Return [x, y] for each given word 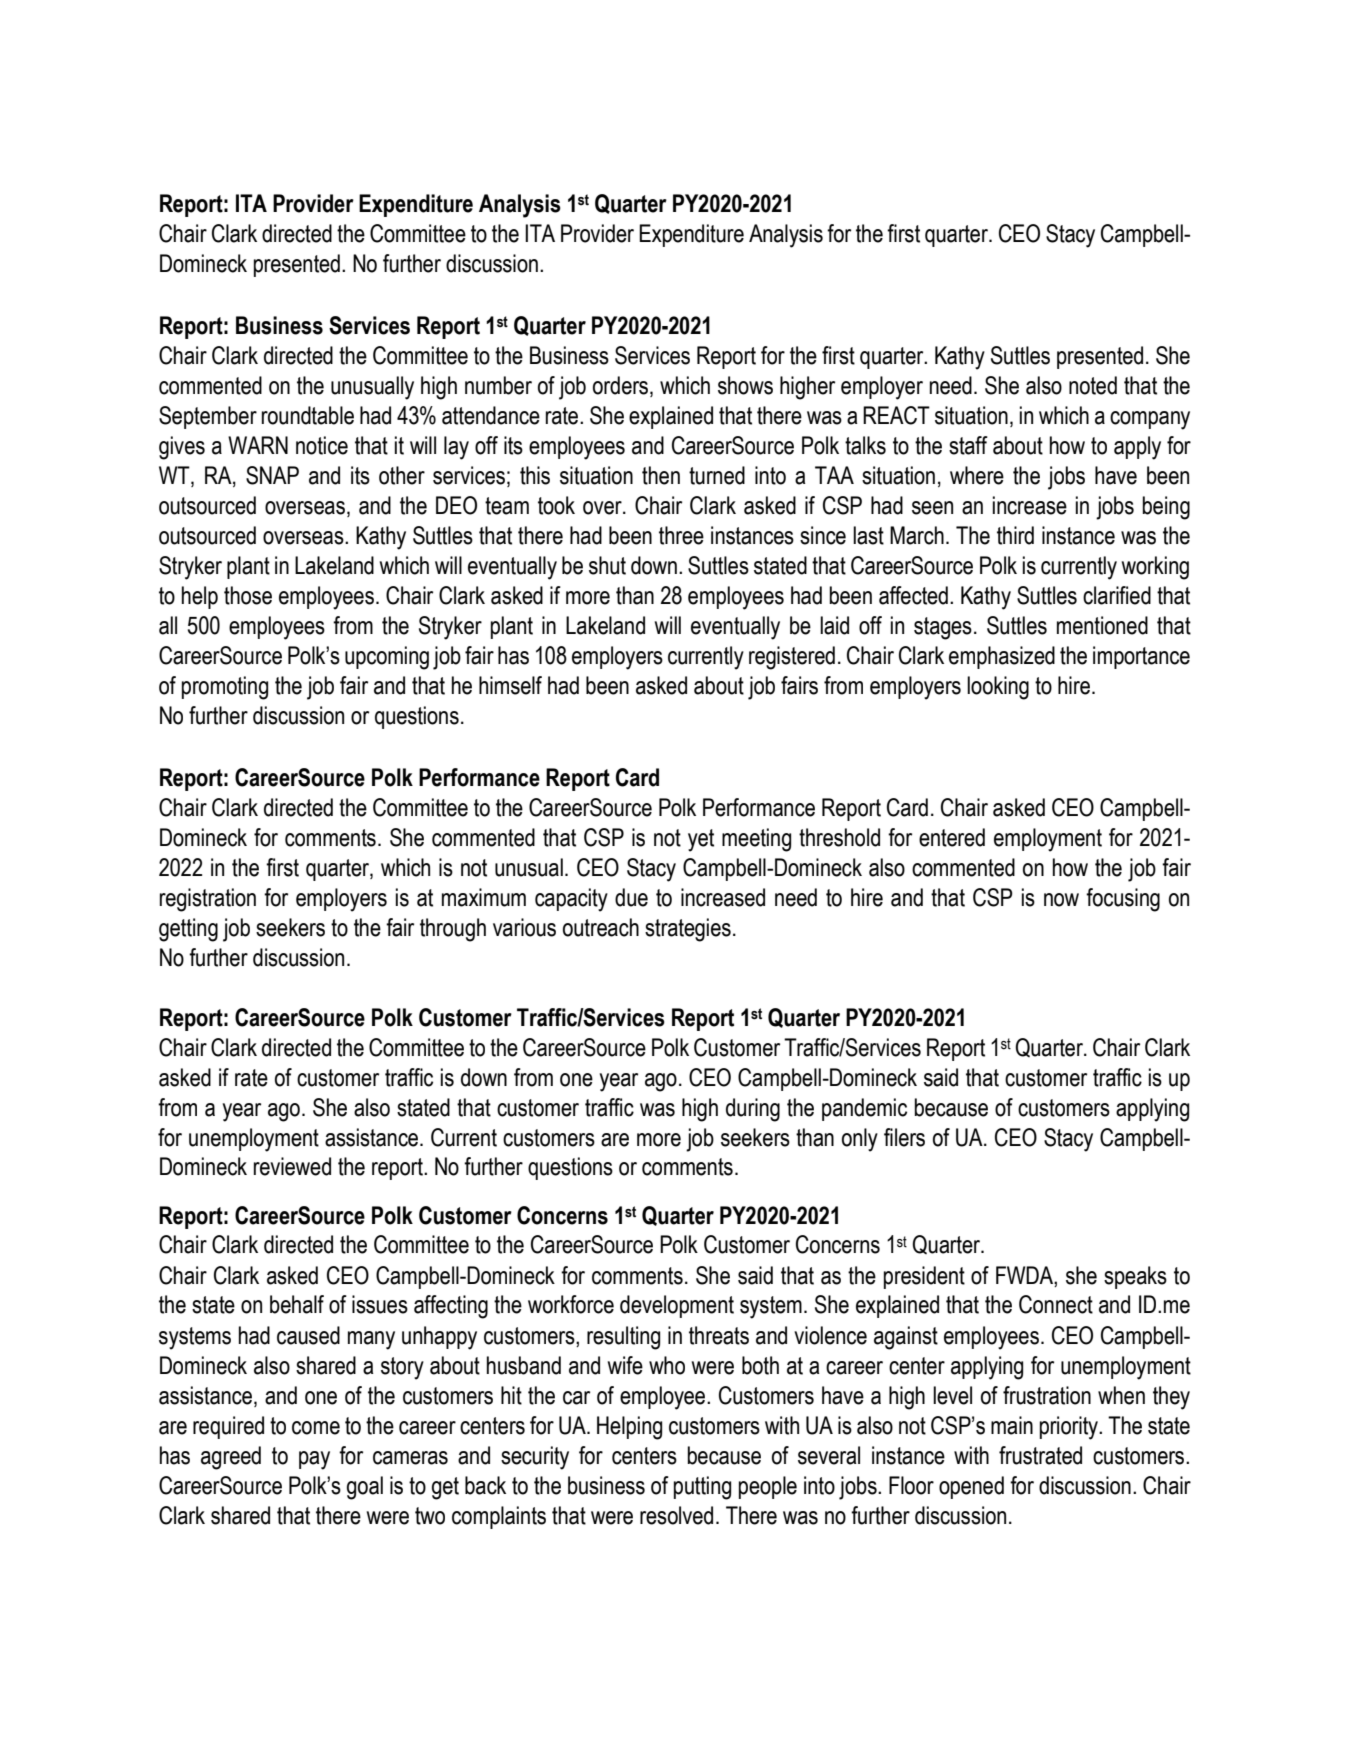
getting [188, 930]
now [1061, 900]
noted [1093, 385]
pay [314, 1460]
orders [620, 385]
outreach [601, 927]
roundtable [308, 415]
